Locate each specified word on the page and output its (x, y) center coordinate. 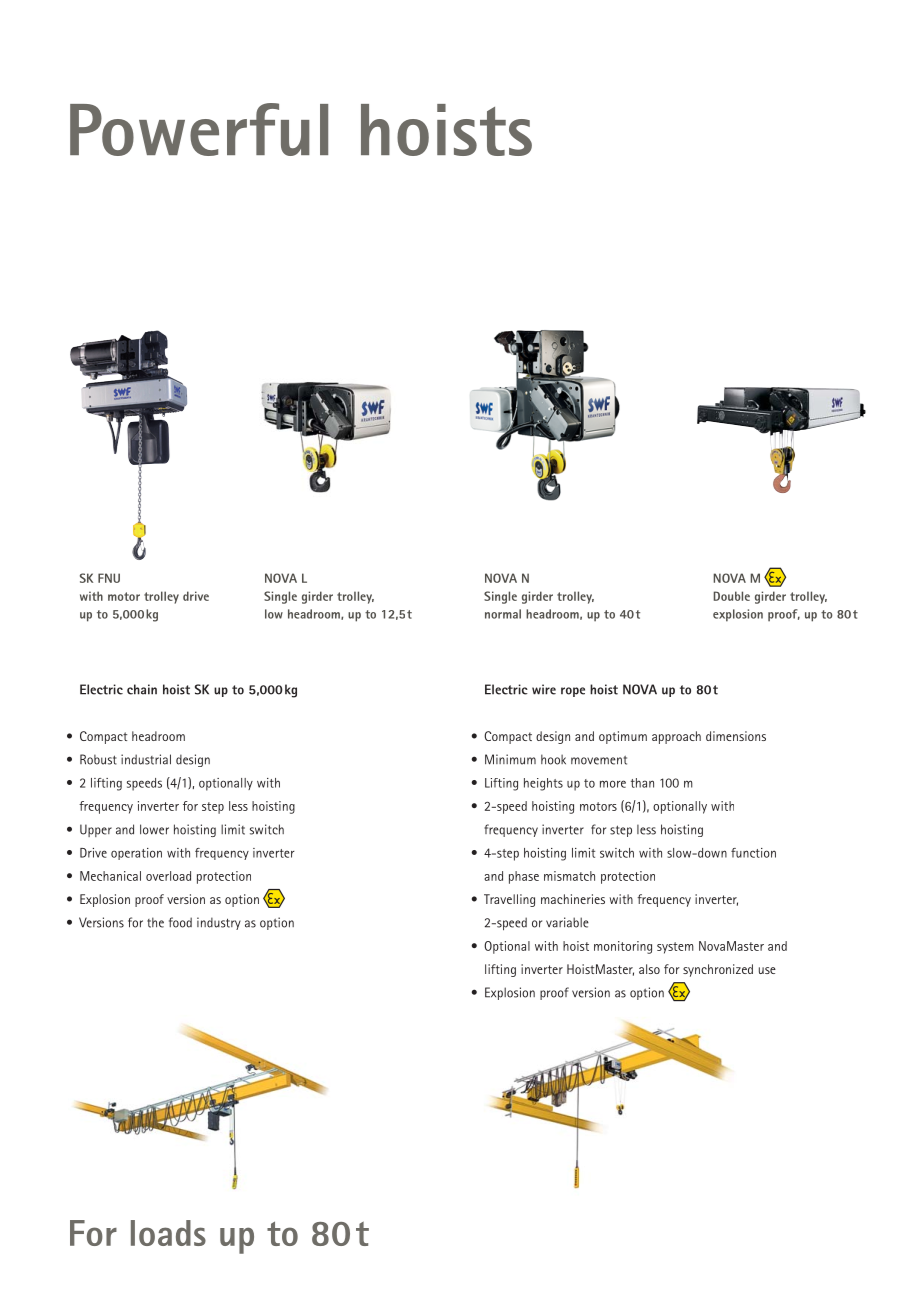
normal (503, 614)
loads (168, 1233)
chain (142, 689)
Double (732, 596)
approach (676, 737)
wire (544, 689)
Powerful (199, 129)
